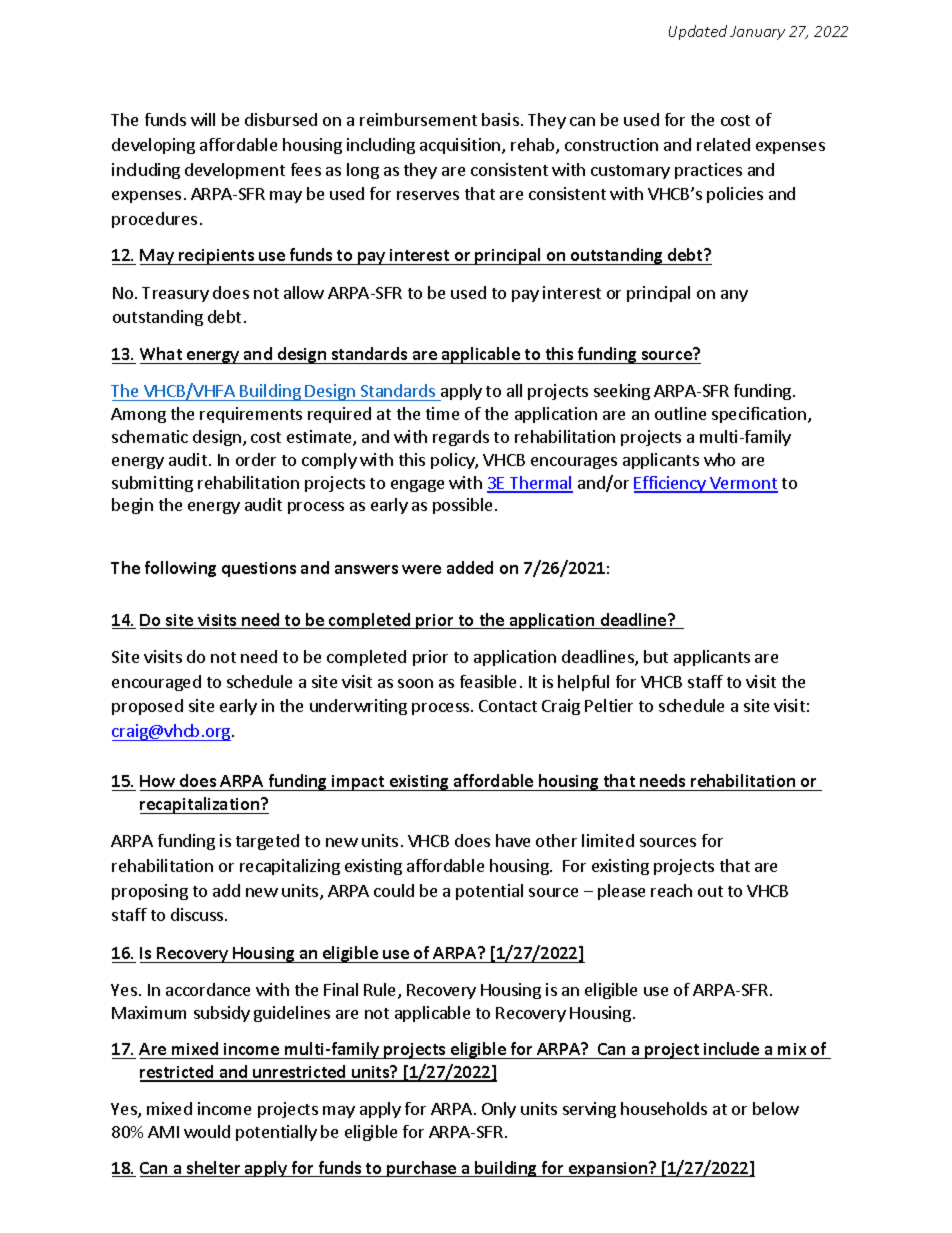 The image size is (952, 1233). Describe the element at coordinates (207, 1131) in the screenshot. I see `would` at that location.
